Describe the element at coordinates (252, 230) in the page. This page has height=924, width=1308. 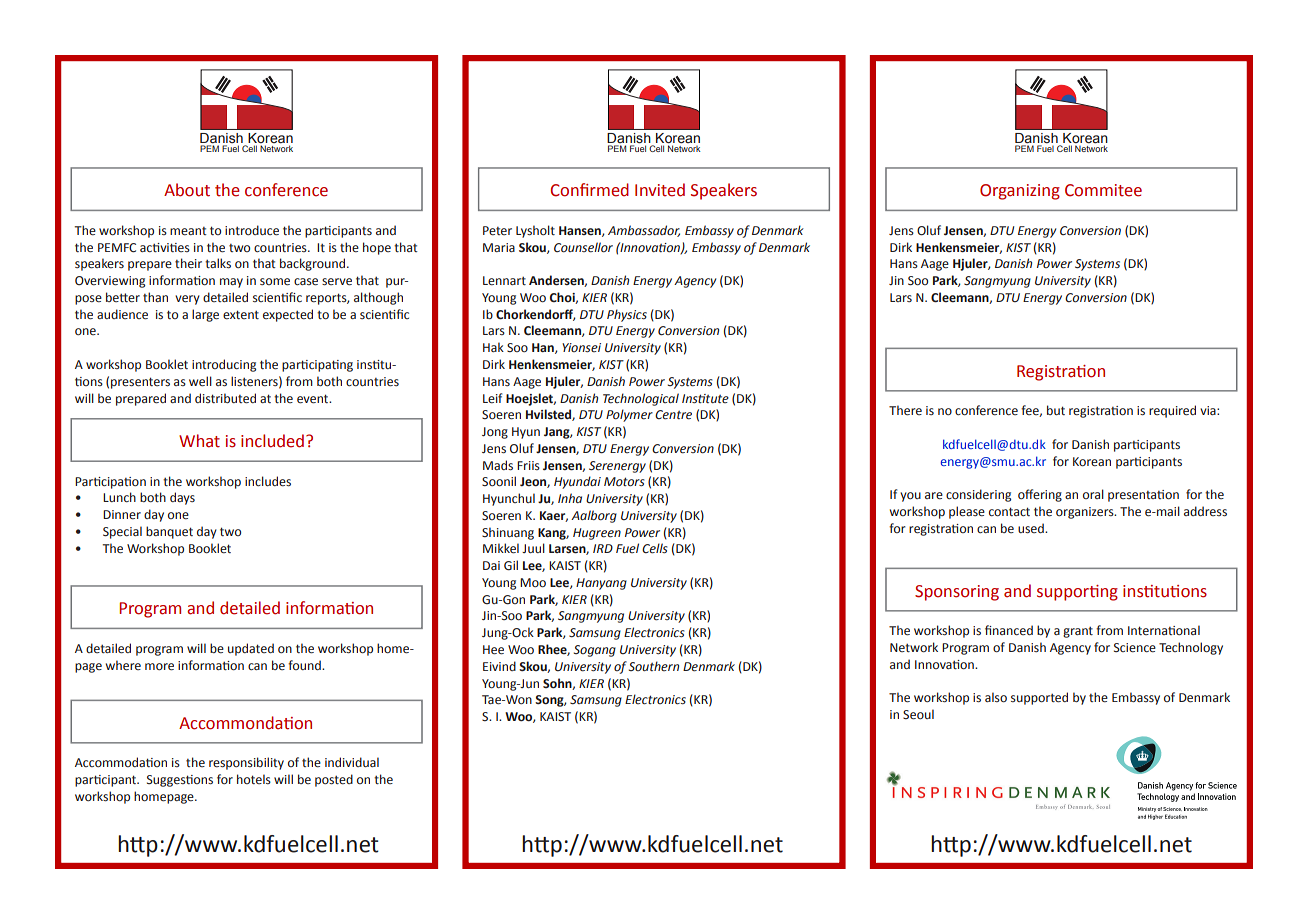
I see `introduce` at that location.
